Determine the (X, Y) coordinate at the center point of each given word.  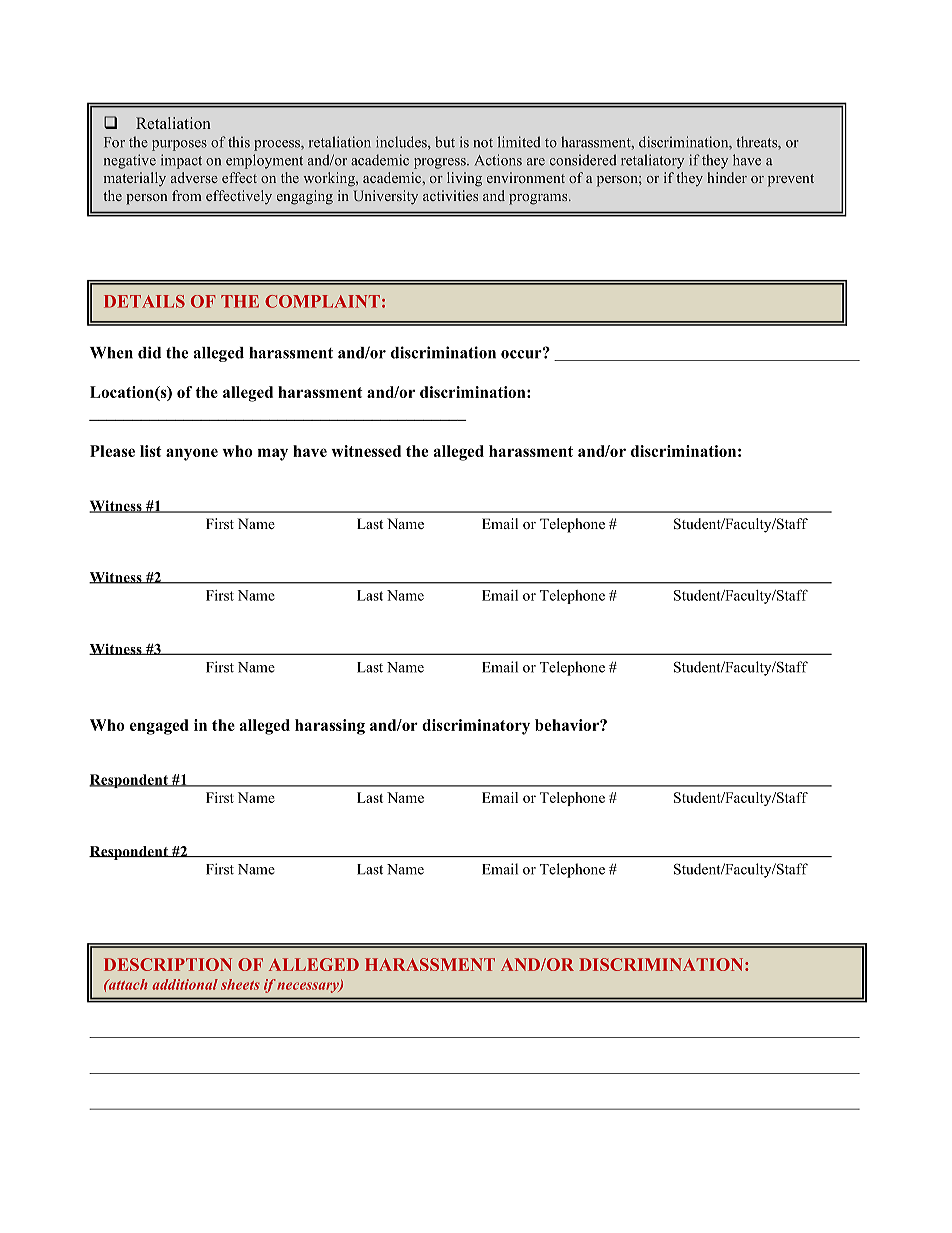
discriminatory (476, 727)
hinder (727, 177)
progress (441, 163)
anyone (192, 454)
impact (181, 161)
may (273, 454)
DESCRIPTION (168, 964)
